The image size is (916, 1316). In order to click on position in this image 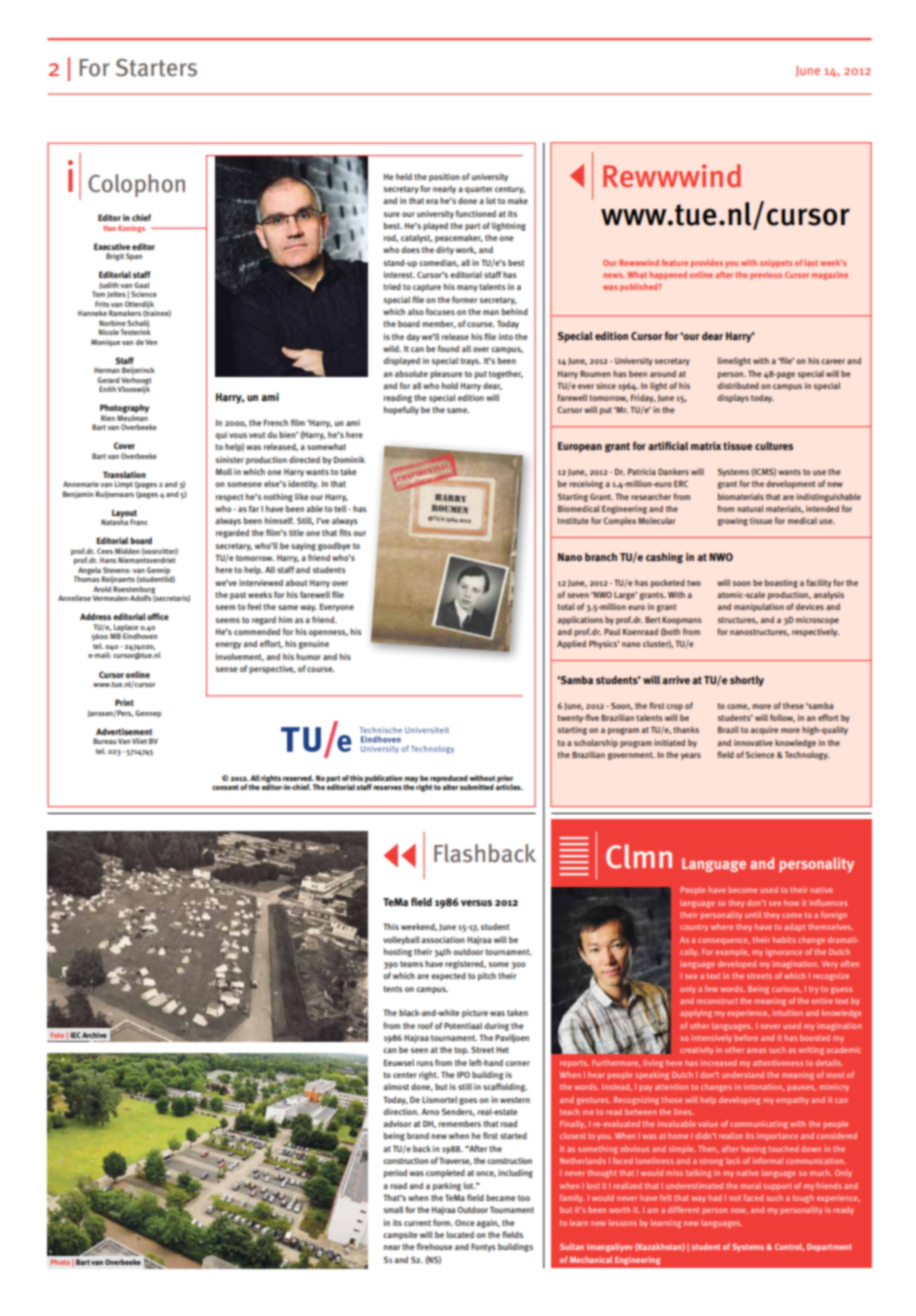, I will do `click(444, 177)`.
